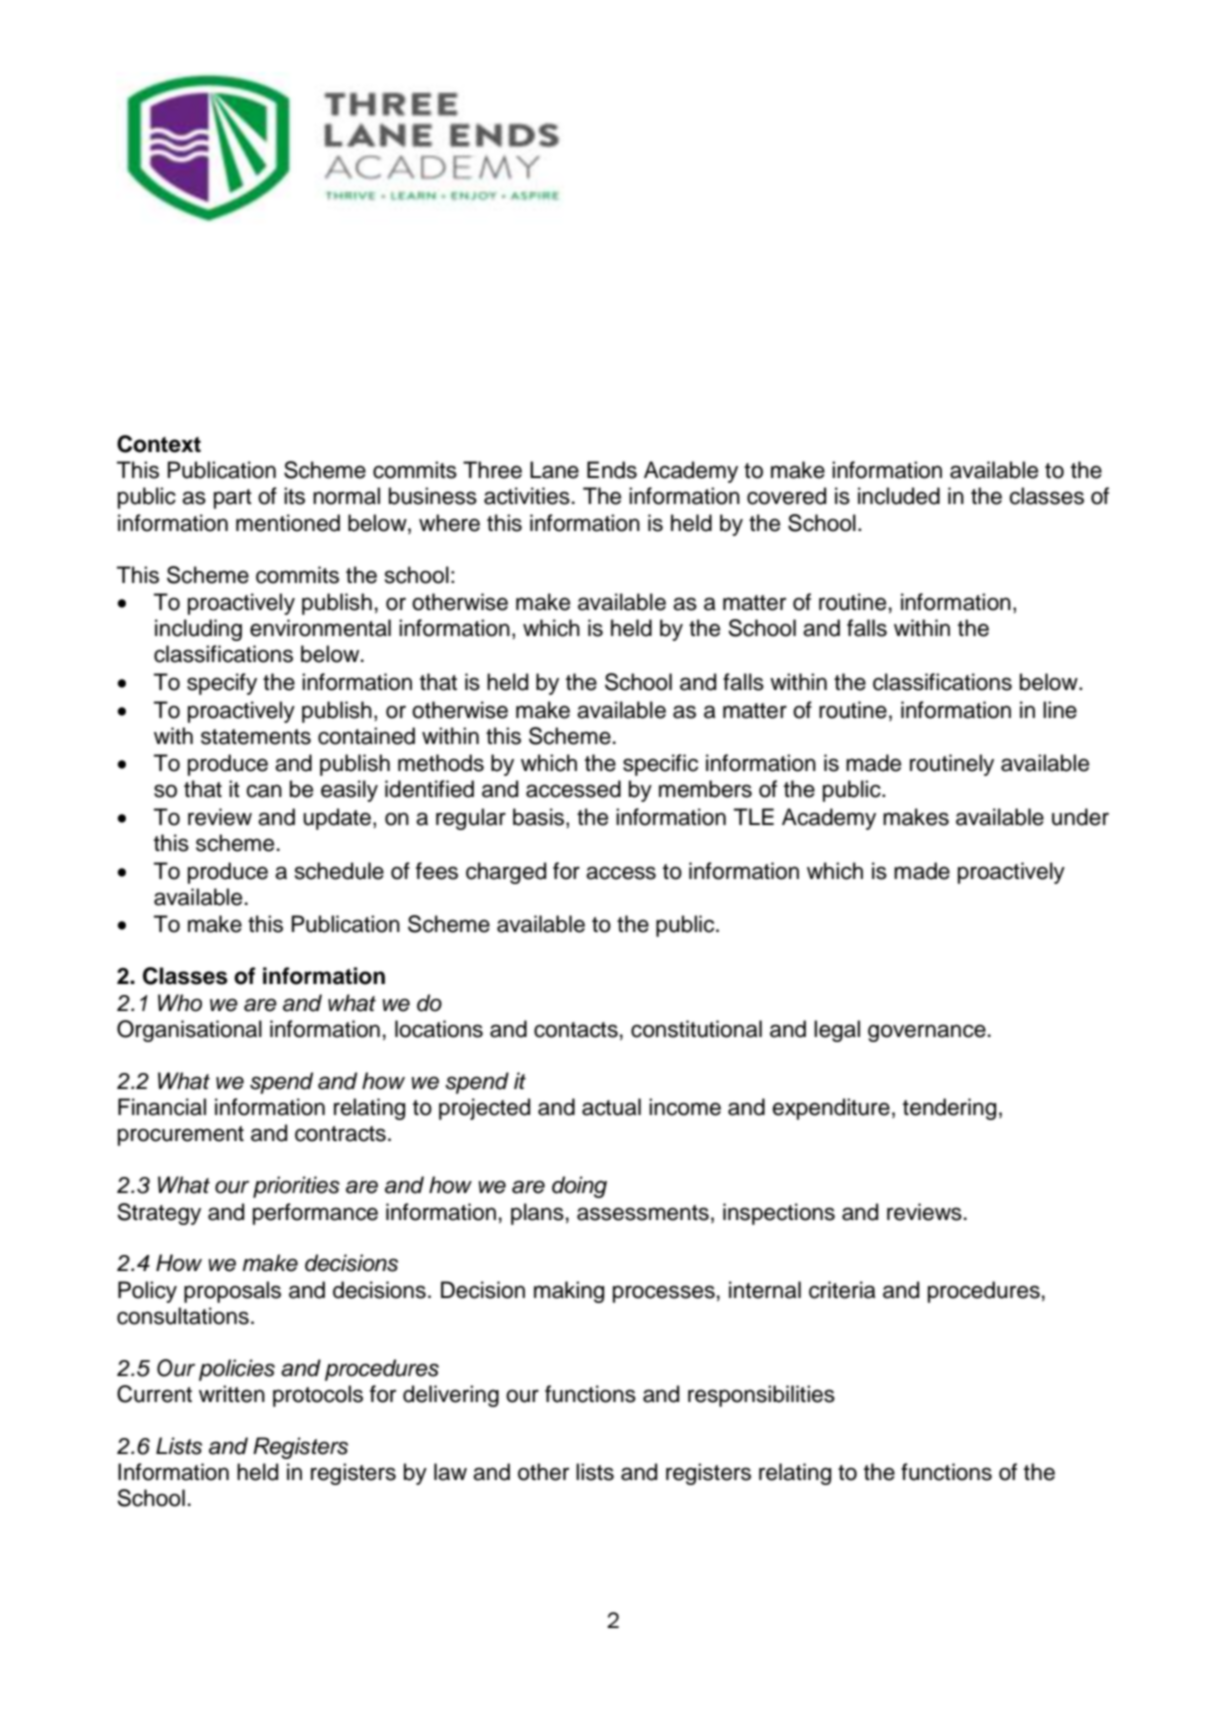 Image resolution: width=1227 pixels, height=1736 pixels. Describe the element at coordinates (611, 1107) in the screenshot. I see `actual` at that location.
